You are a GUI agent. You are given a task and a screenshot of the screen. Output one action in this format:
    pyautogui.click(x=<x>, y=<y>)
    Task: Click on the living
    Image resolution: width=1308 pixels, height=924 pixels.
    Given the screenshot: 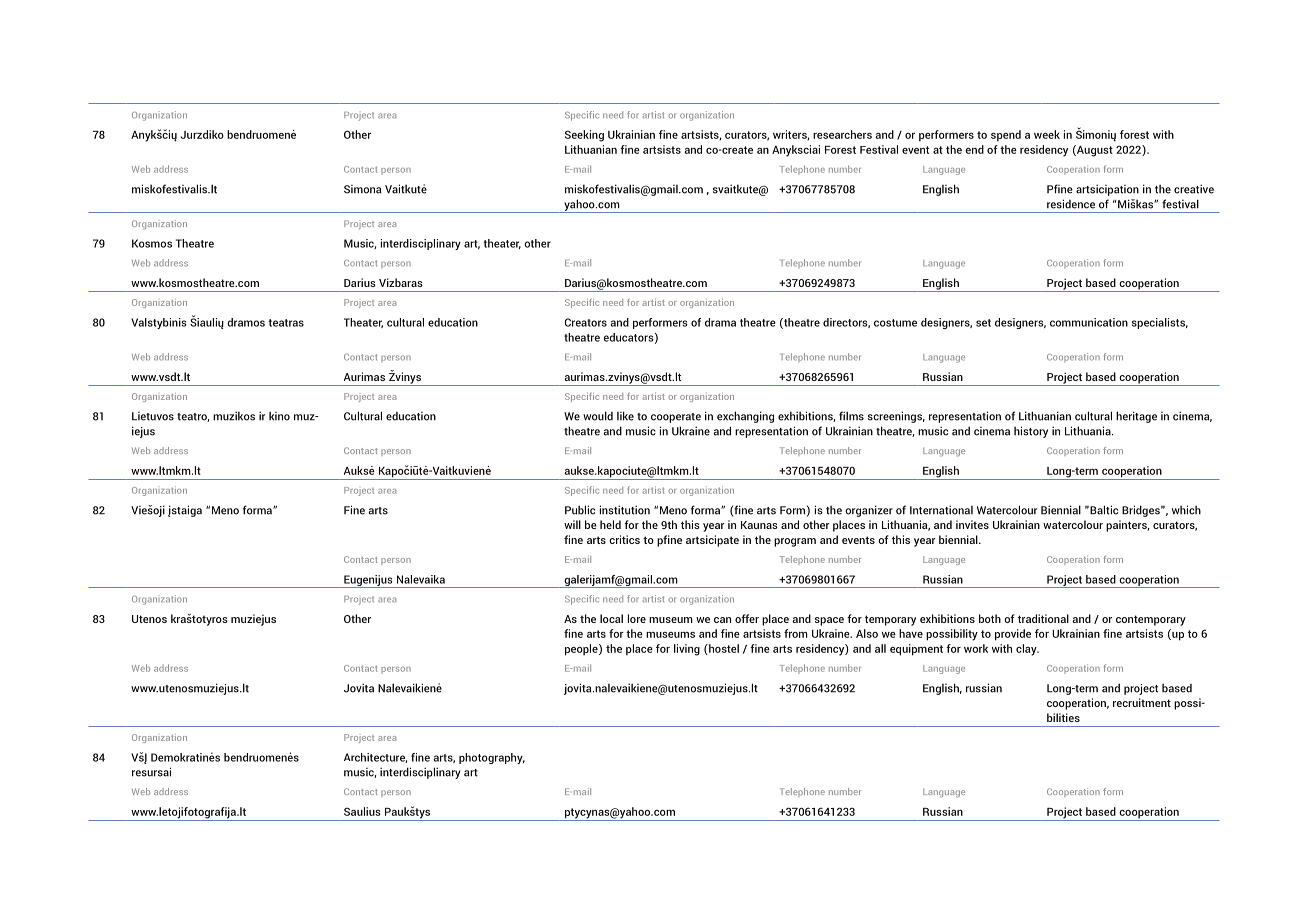 What is the action you would take?
    pyautogui.click(x=687, y=650)
